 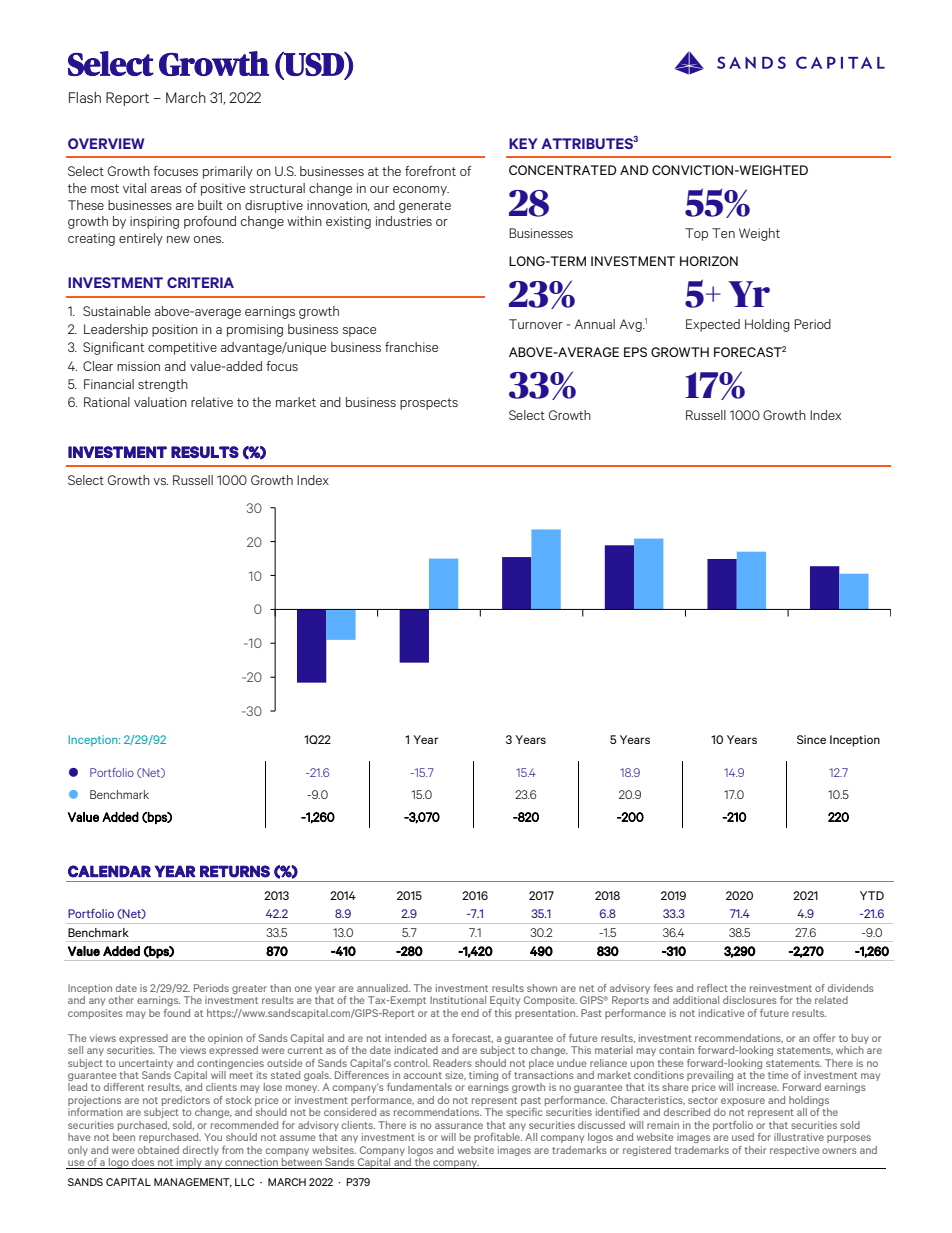 I want to click on reflect, so click(x=712, y=988).
